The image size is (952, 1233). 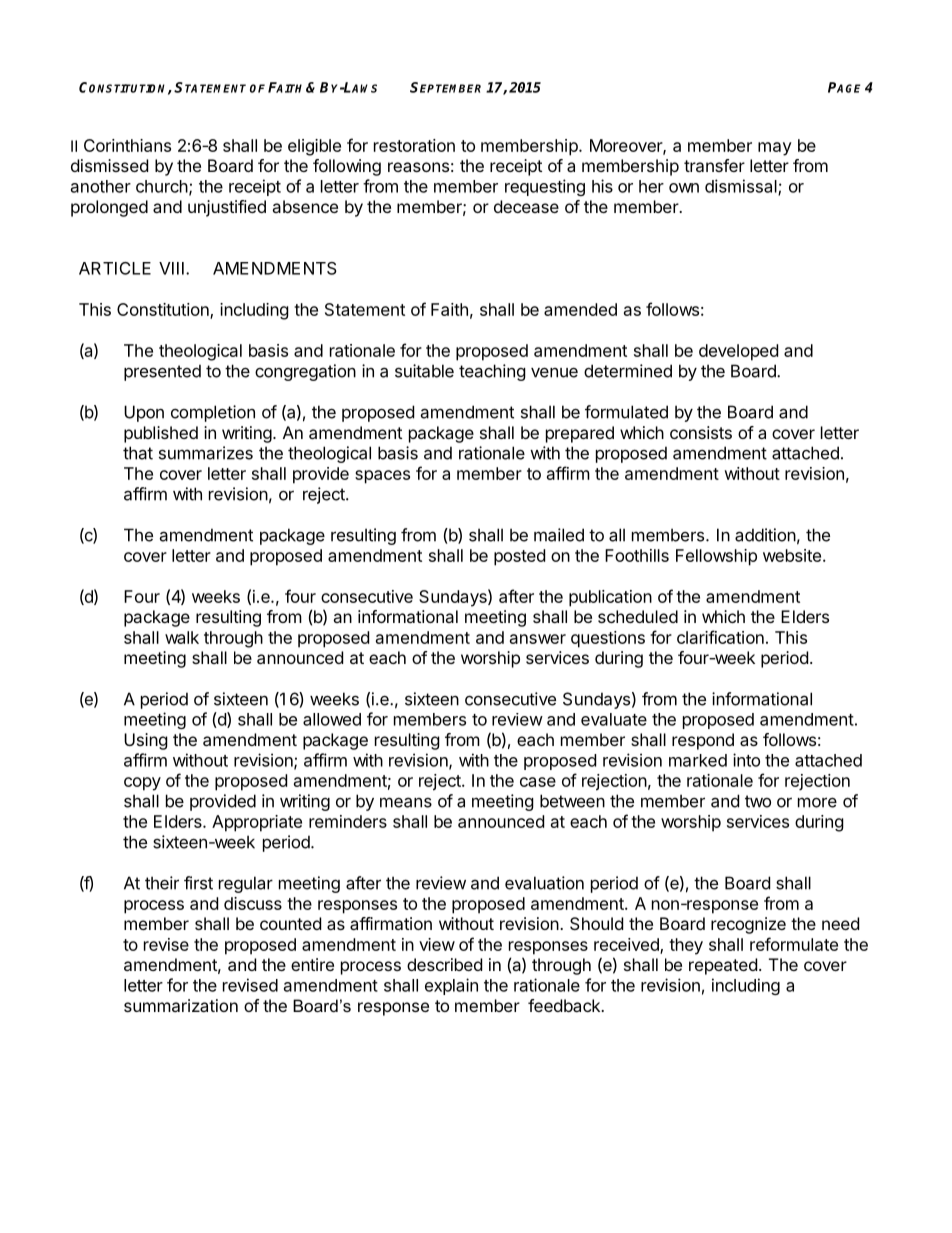 What do you see at coordinates (519, 557) in the image?
I see `posted` at bounding box center [519, 557].
